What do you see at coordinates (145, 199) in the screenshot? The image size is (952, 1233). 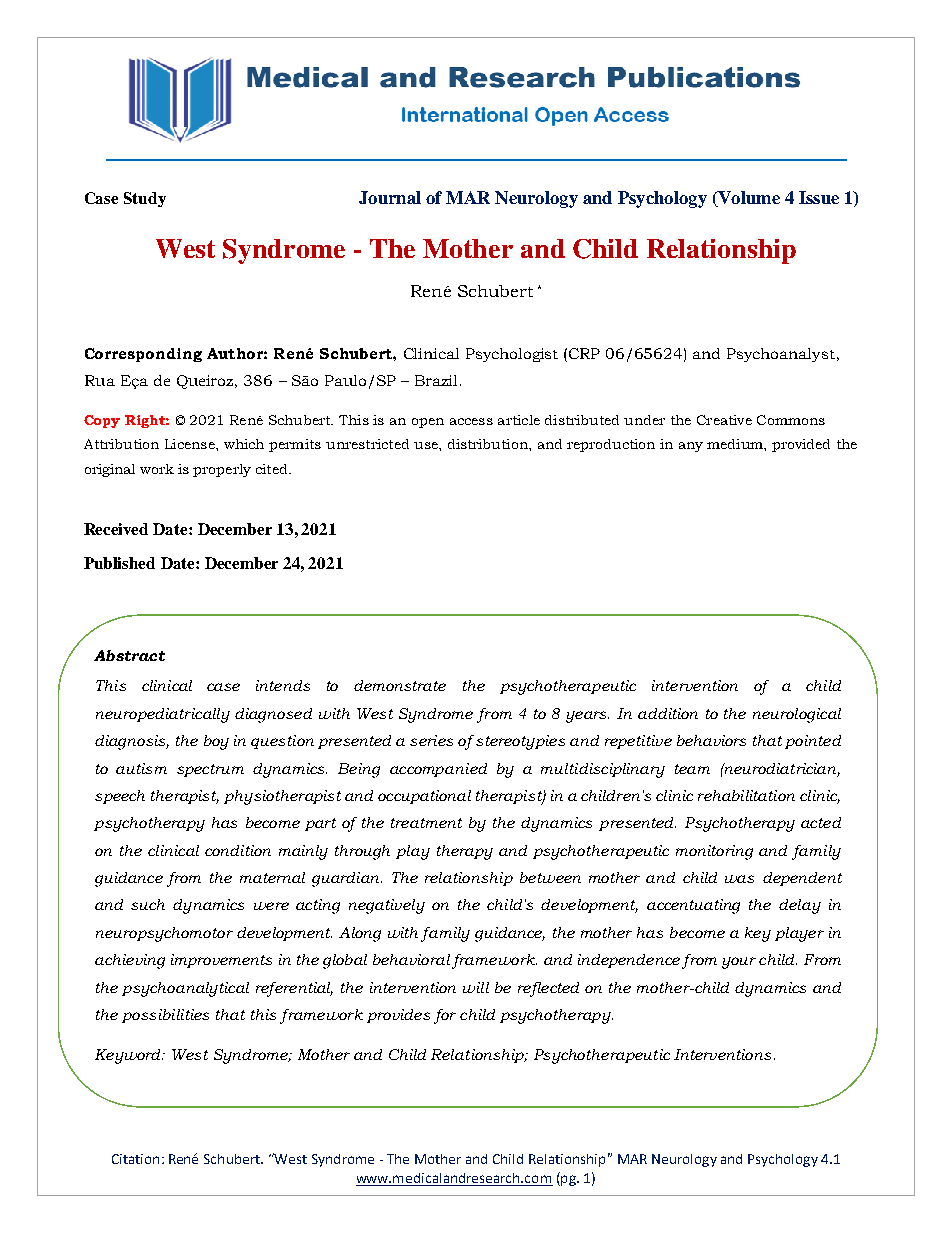 I see `Study` at bounding box center [145, 199].
